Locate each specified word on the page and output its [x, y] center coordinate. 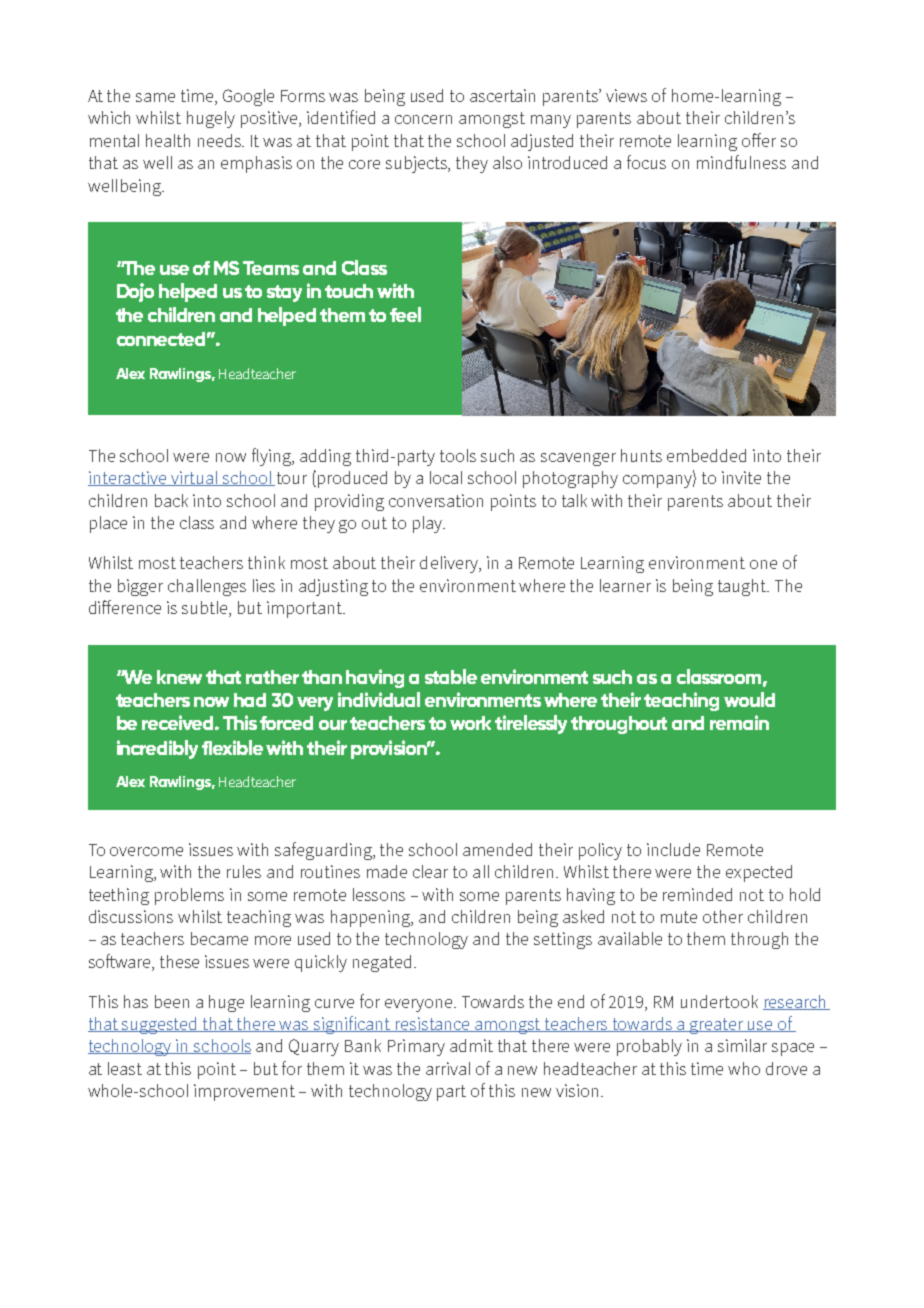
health [168, 140]
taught [743, 587]
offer [759, 140]
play [429, 524]
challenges [207, 587]
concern [423, 119]
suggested [160, 1025]
